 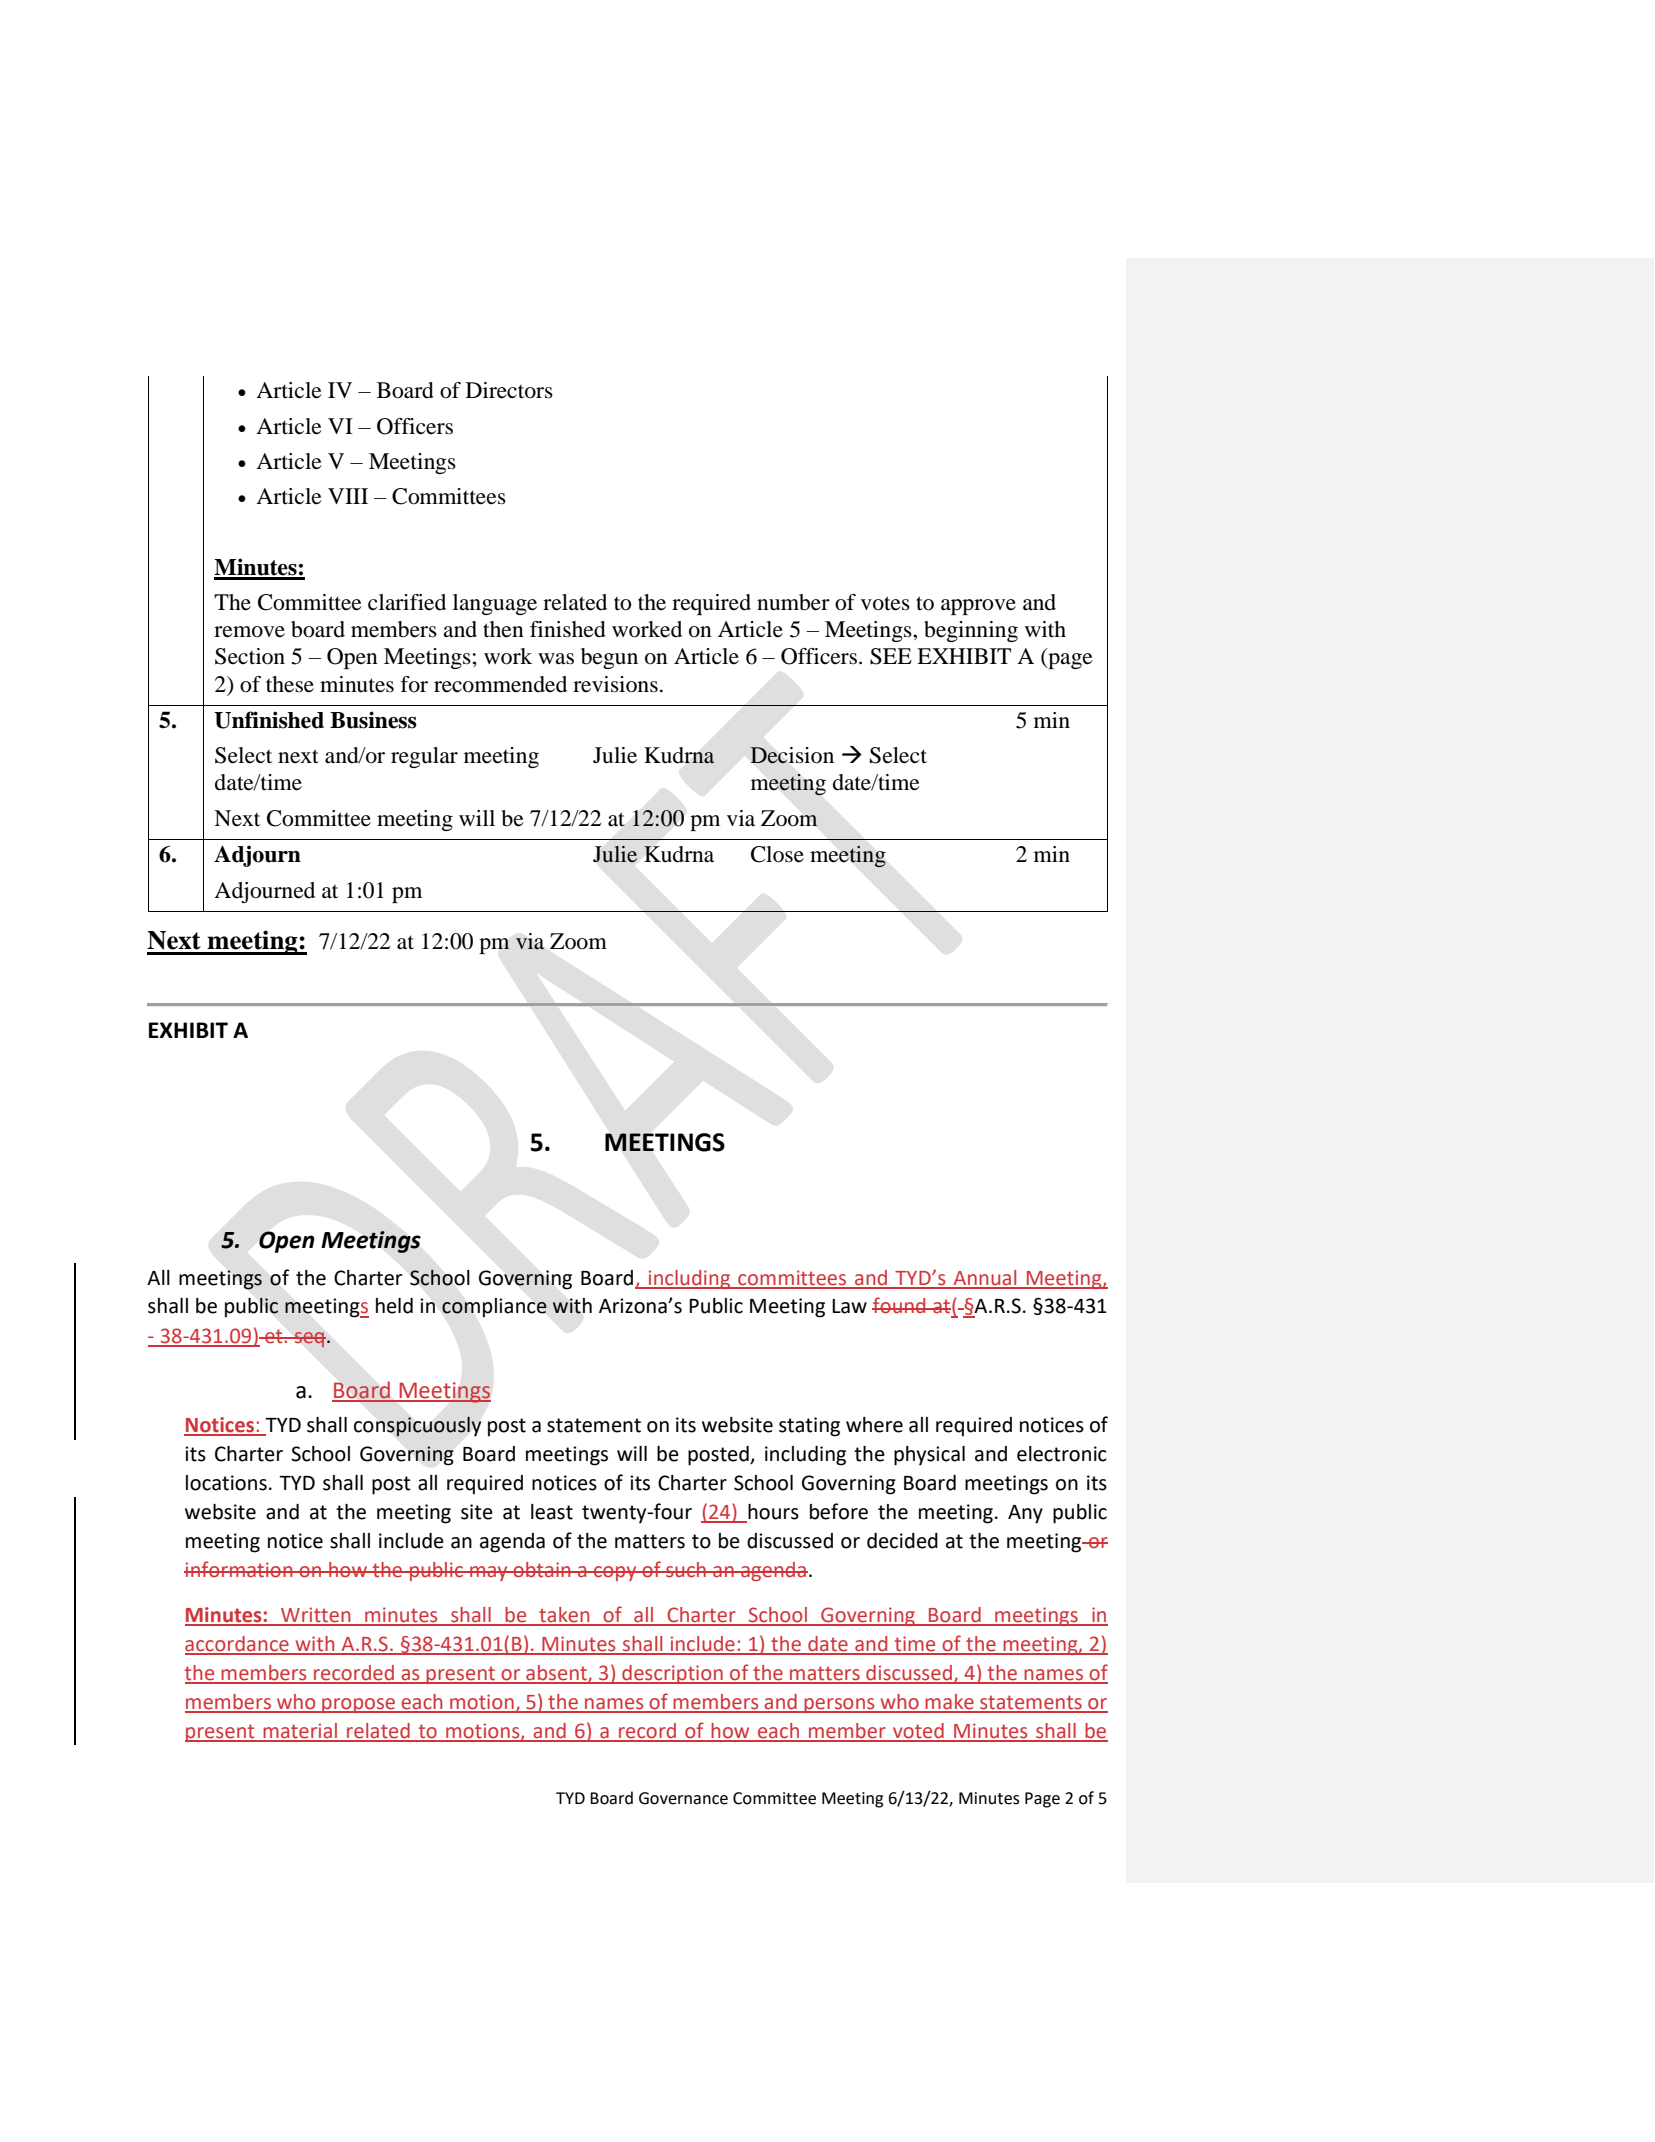 I want to click on VIII, so click(x=348, y=496).
